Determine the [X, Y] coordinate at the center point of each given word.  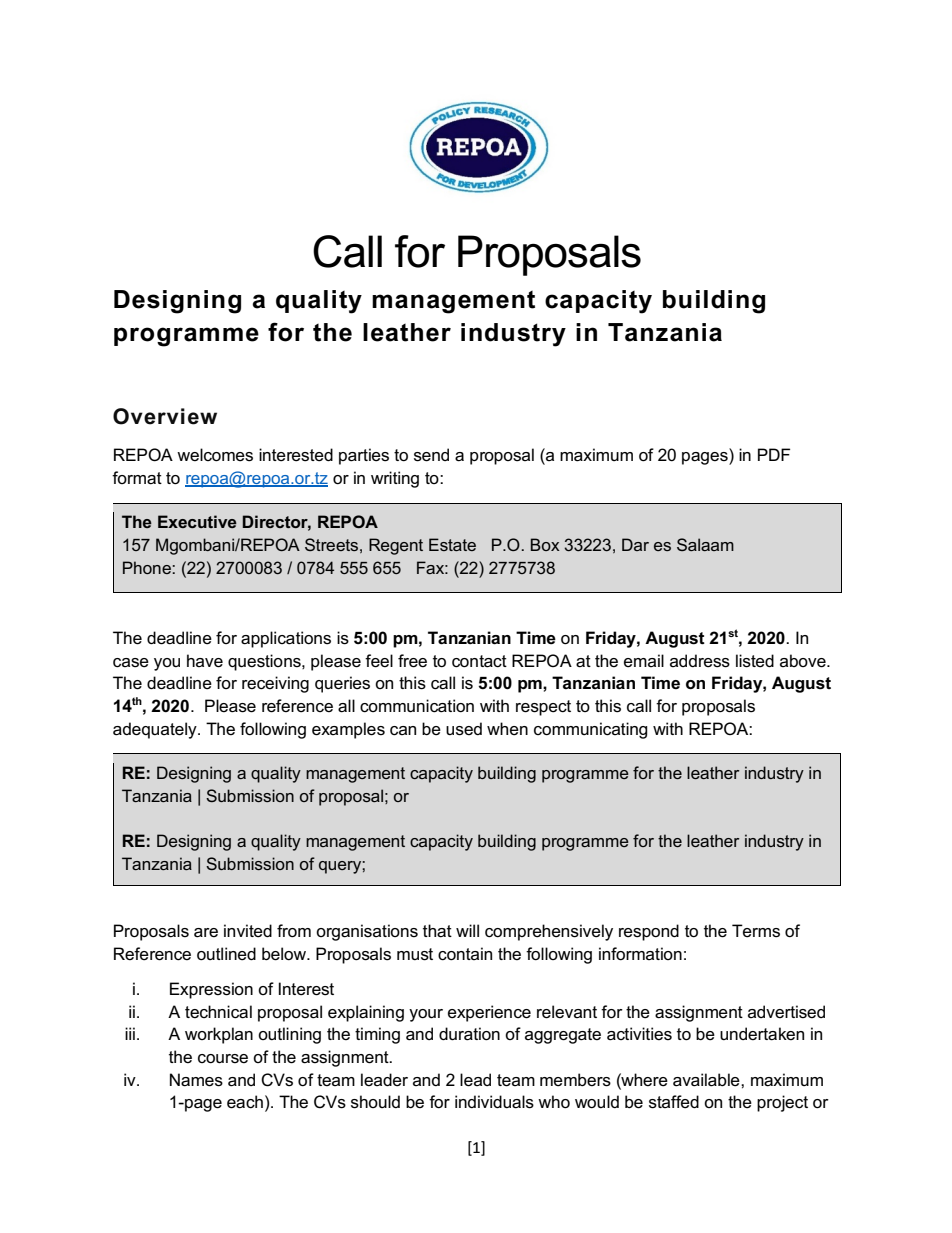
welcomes [215, 455]
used [464, 729]
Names [196, 1080]
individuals [494, 1102]
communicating [591, 730]
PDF [774, 454]
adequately [156, 730]
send [431, 455]
